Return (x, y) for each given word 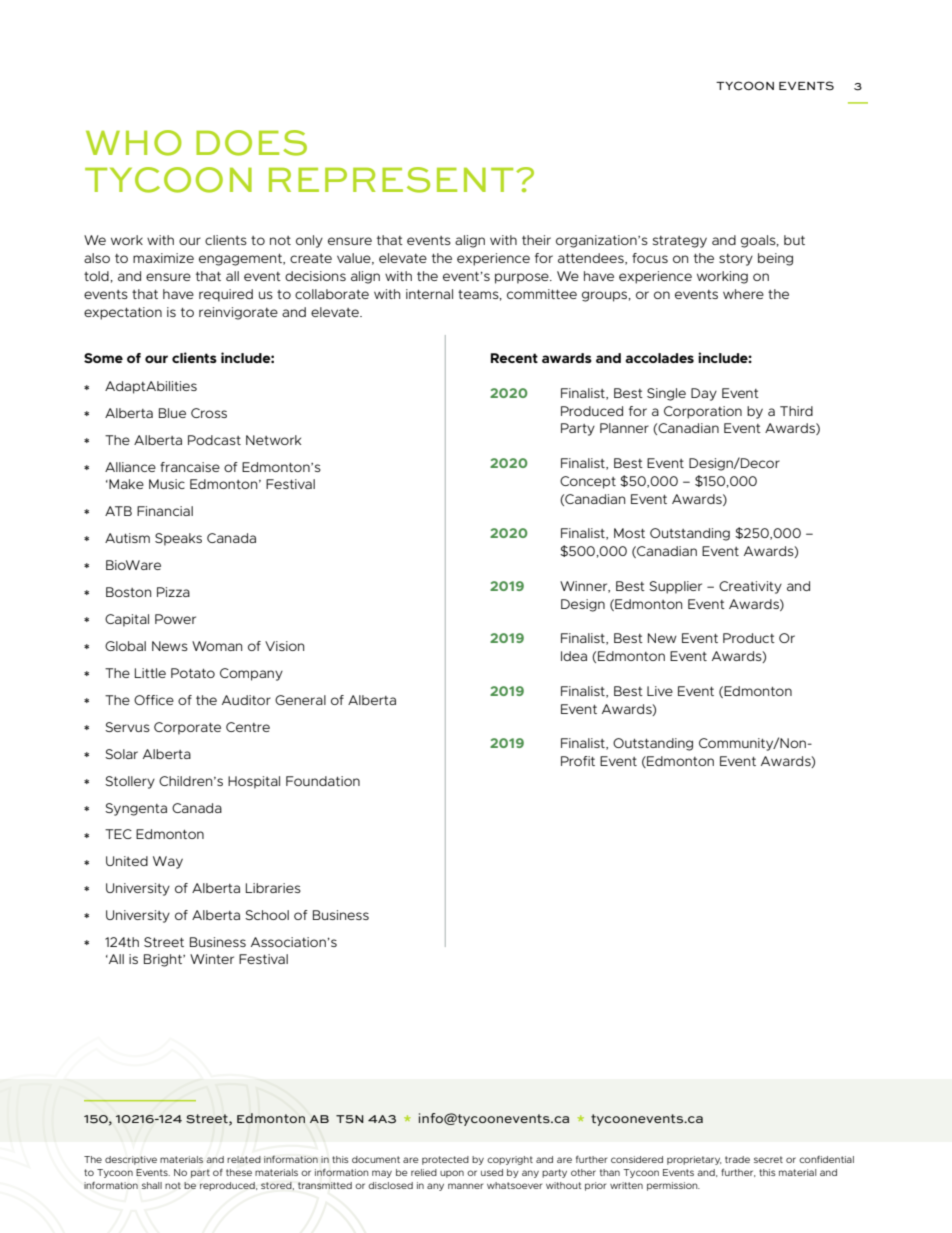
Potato (193, 673)
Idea (574, 656)
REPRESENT (391, 180)
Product (749, 638)
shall (152, 1185)
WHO (134, 143)
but (794, 240)
